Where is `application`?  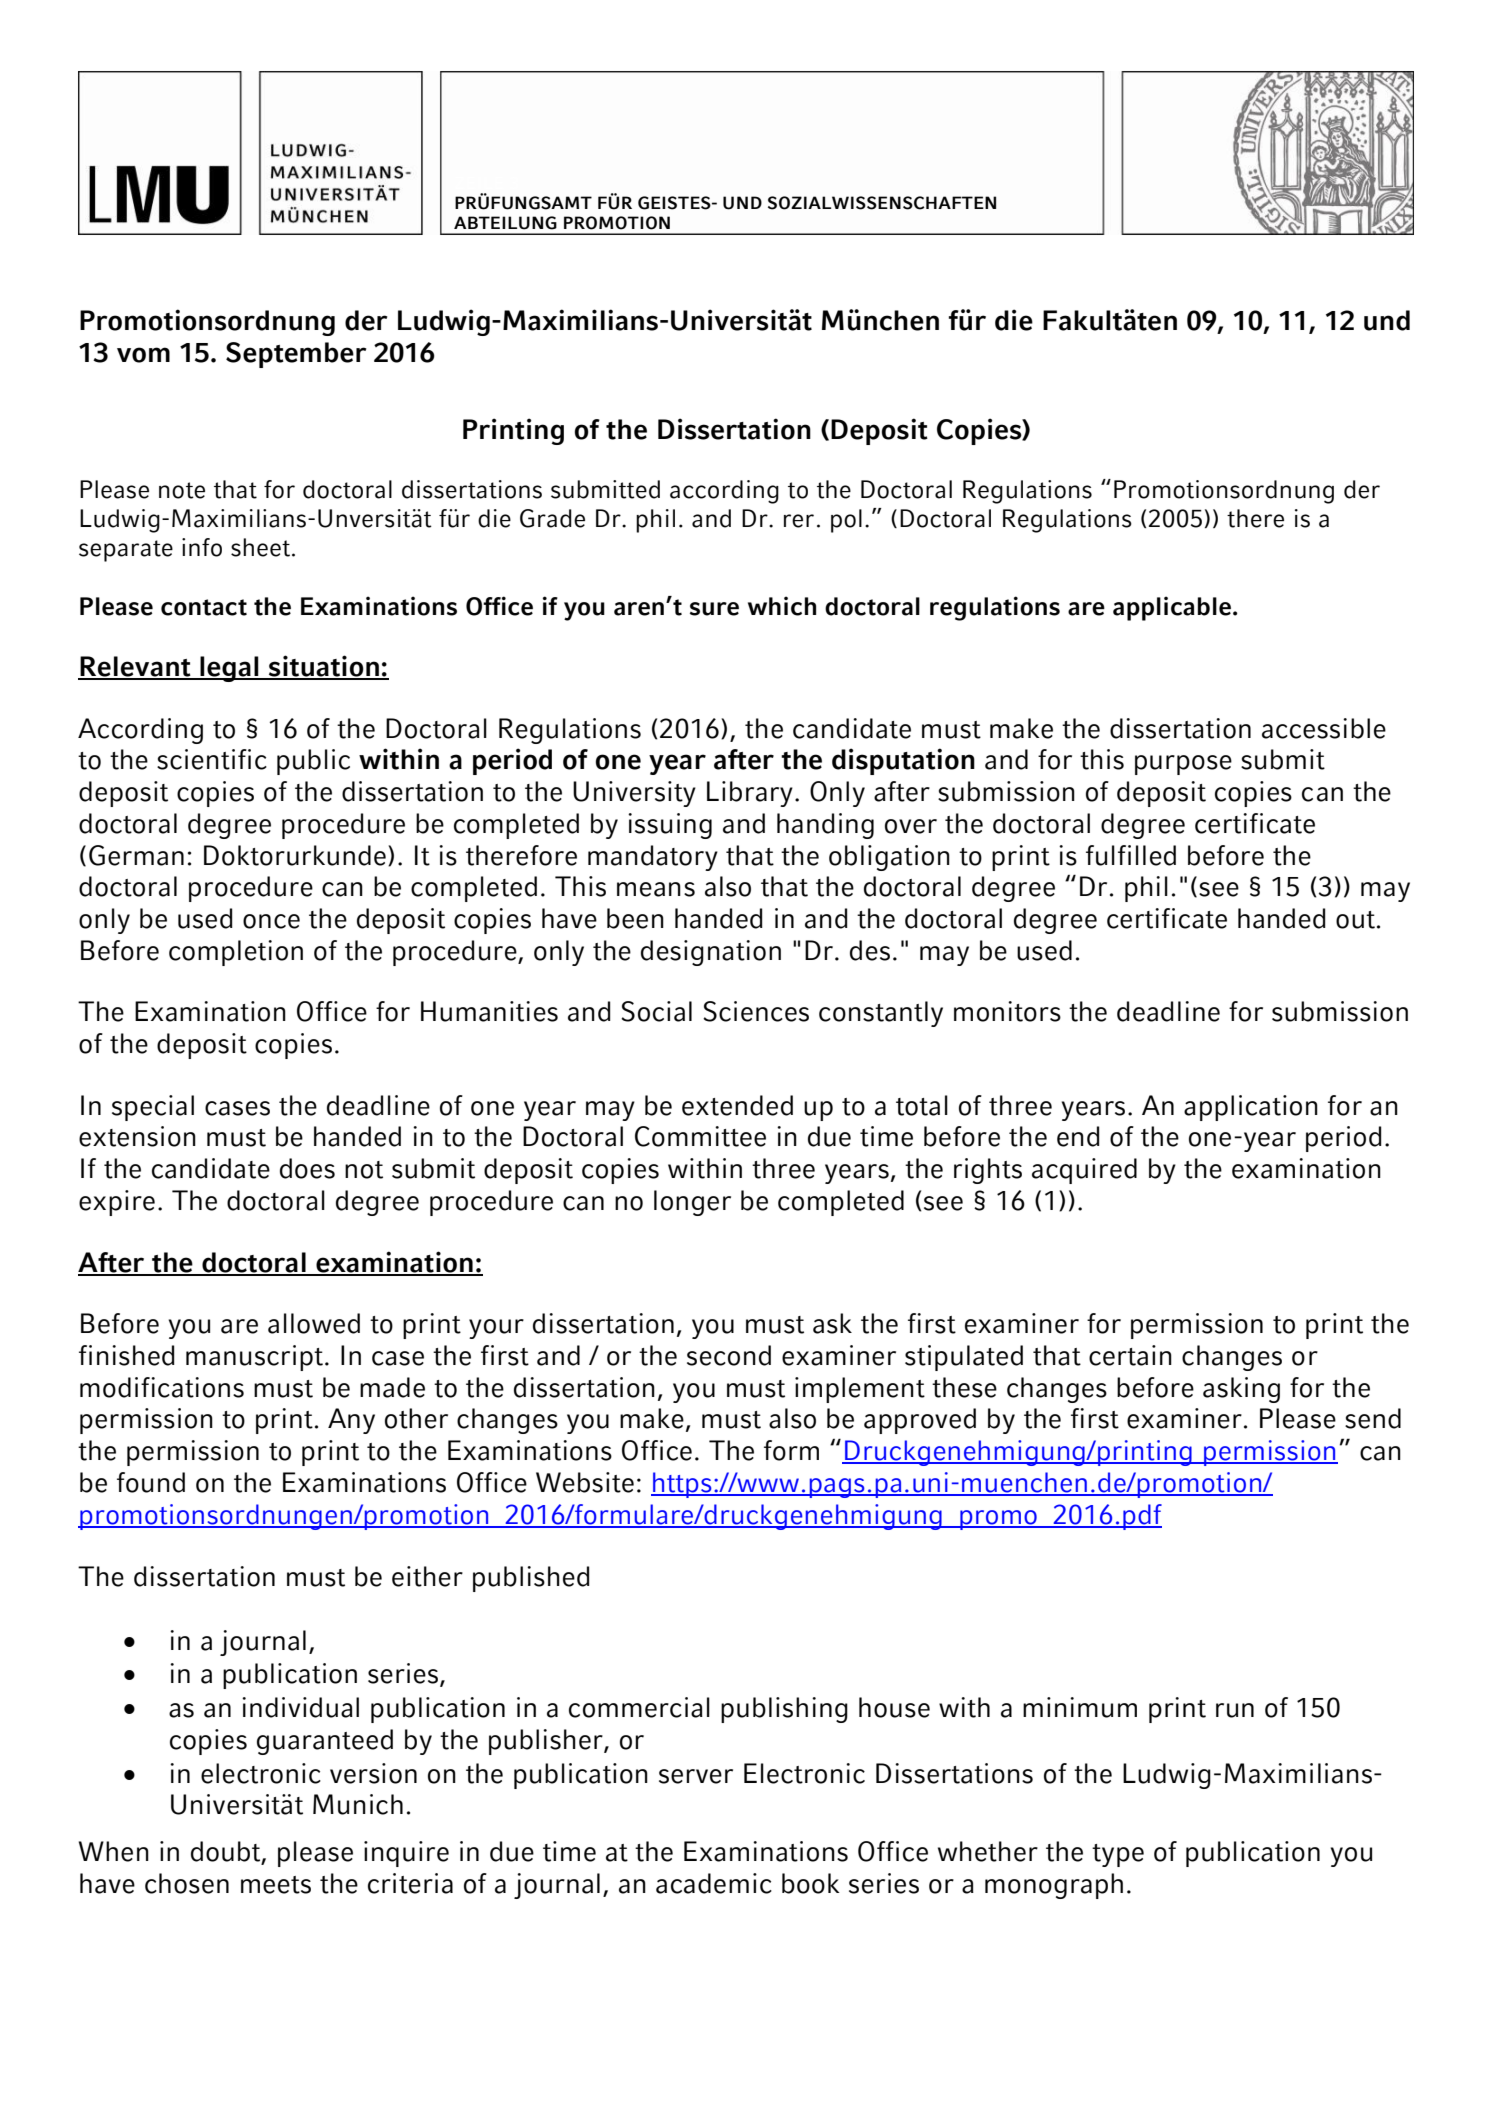
application is located at coordinates (1251, 1108).
